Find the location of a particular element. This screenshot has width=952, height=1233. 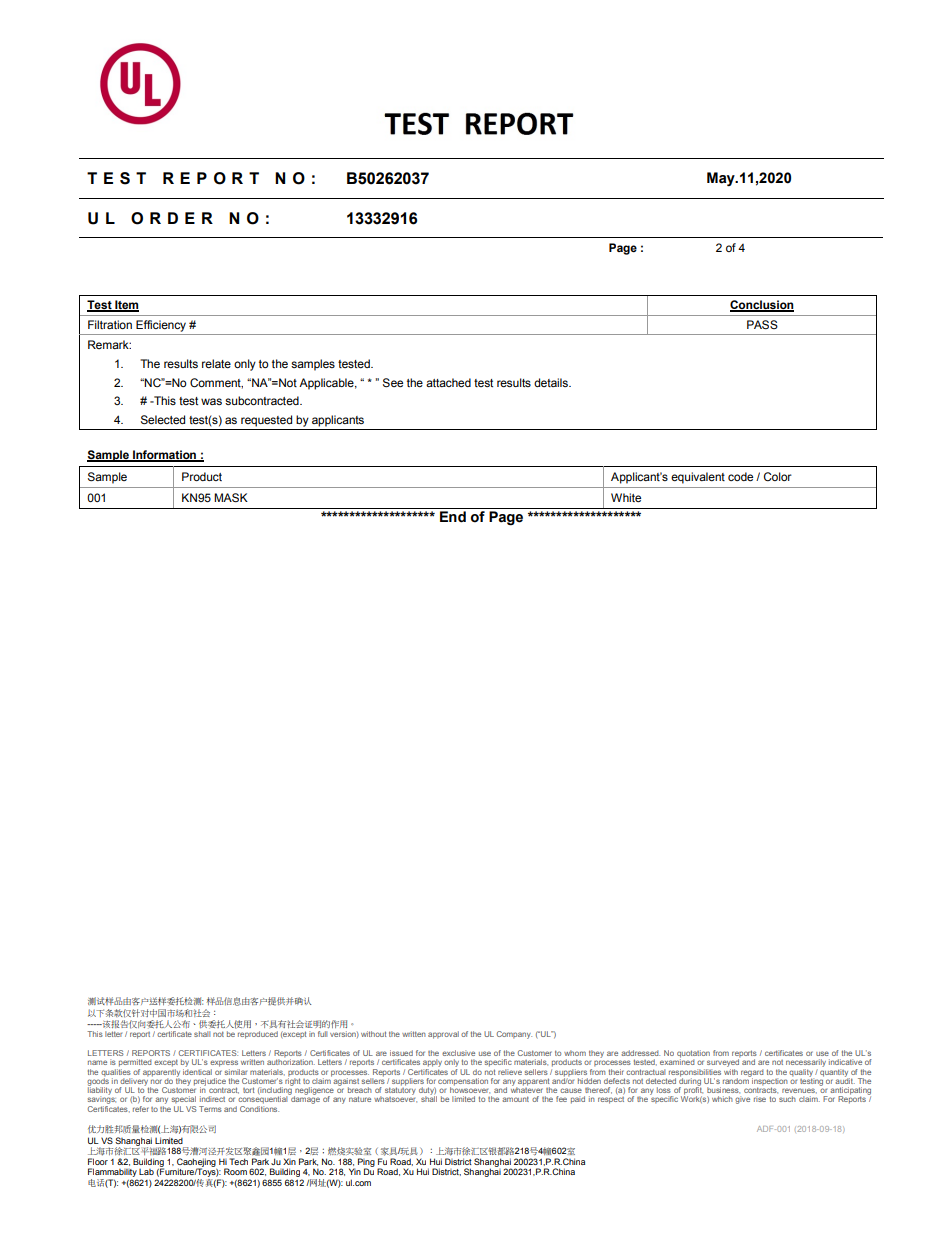

Color is located at coordinates (778, 476).
